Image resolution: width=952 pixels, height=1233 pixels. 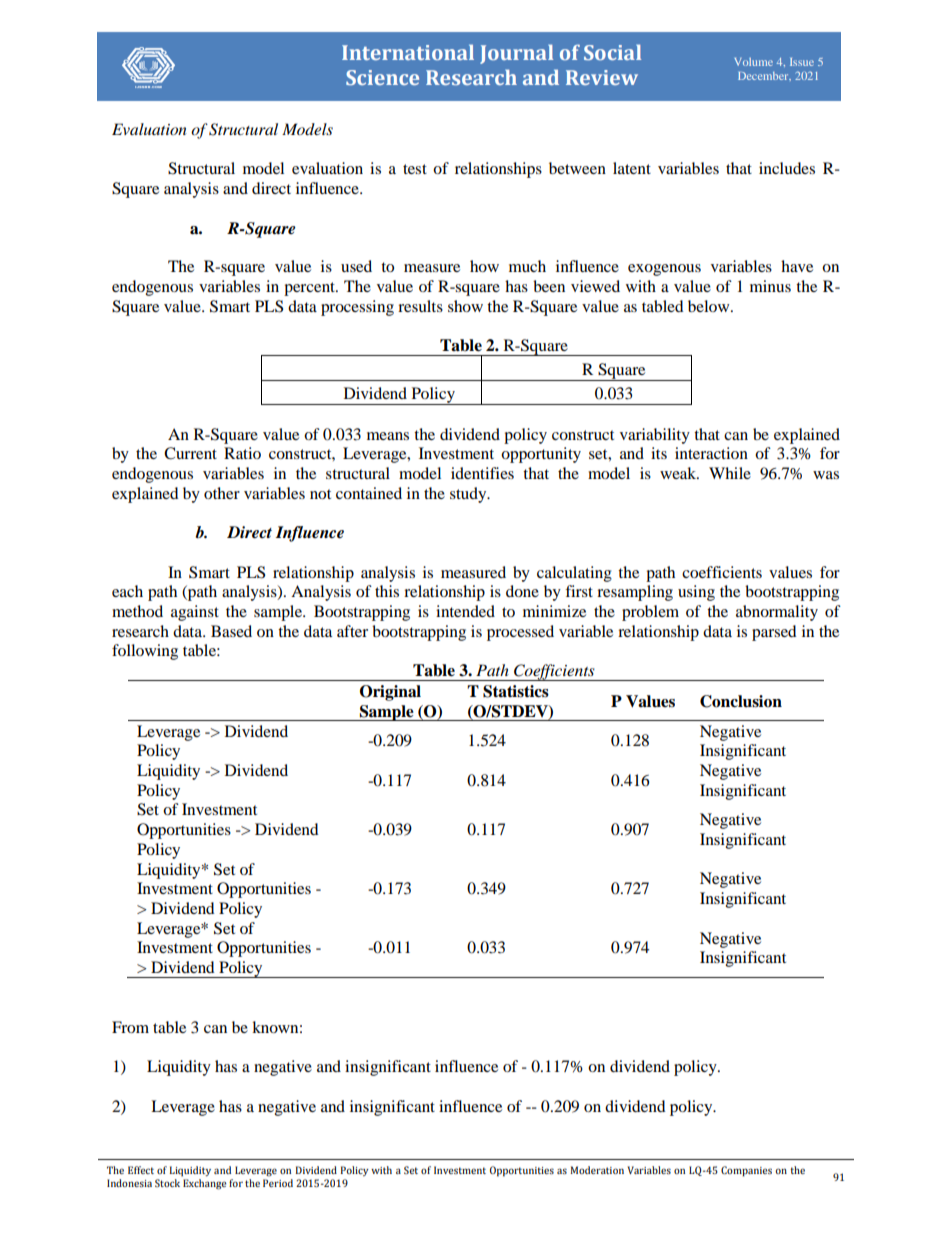 What do you see at coordinates (764, 76) in the screenshot?
I see `December` at bounding box center [764, 76].
